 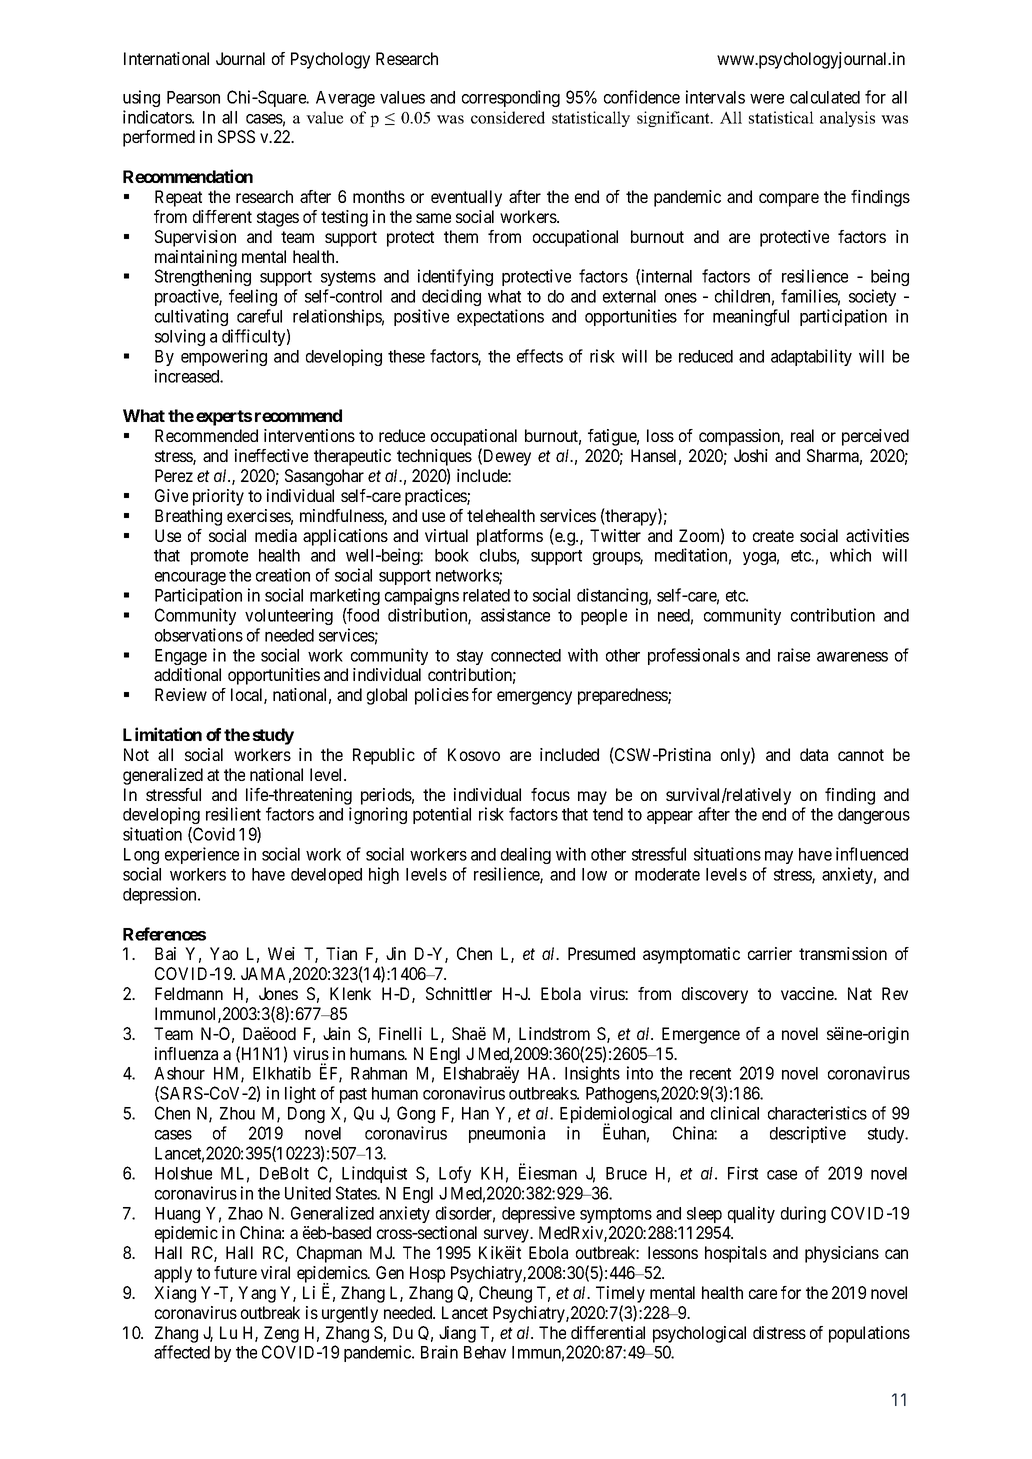 I want to click on Feldmann, so click(x=189, y=993).
